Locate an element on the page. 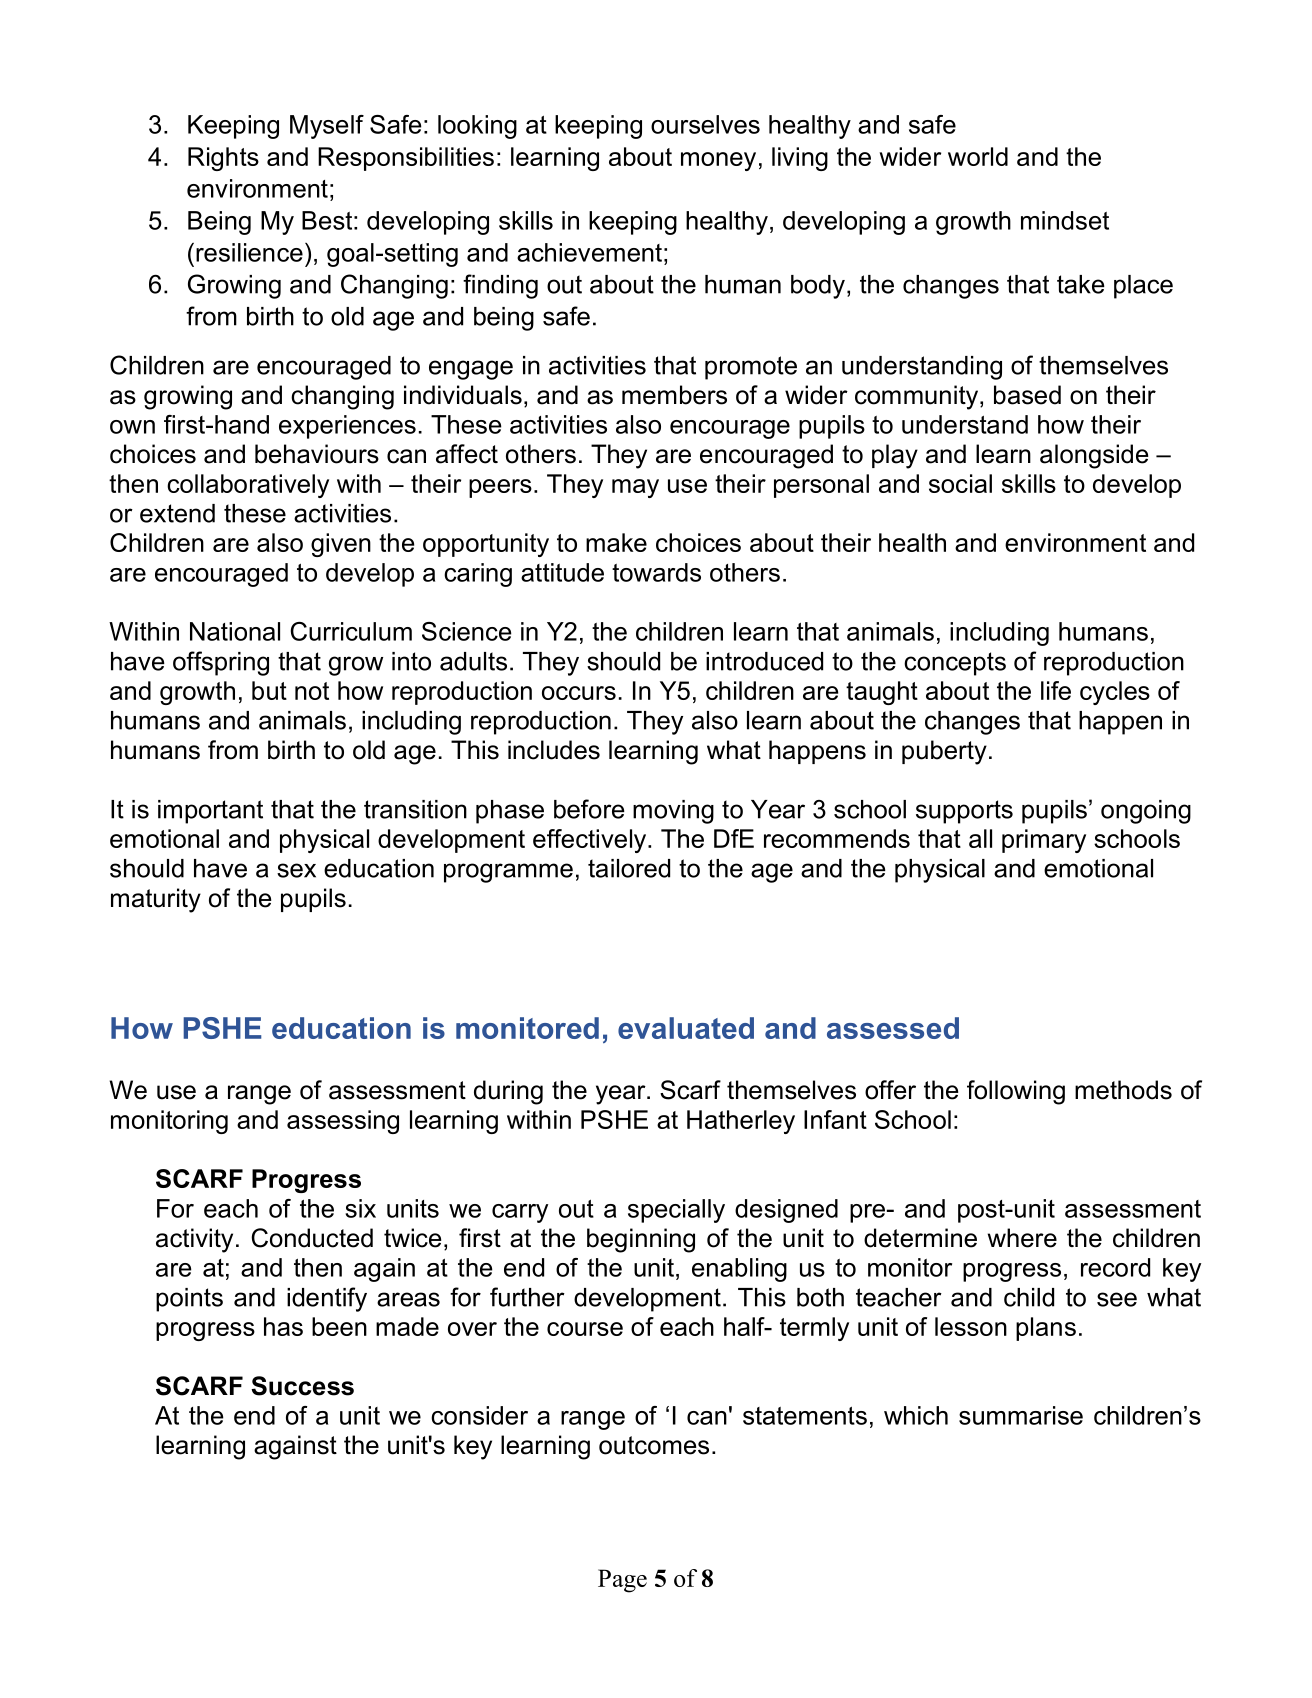  world is located at coordinates (978, 156).
